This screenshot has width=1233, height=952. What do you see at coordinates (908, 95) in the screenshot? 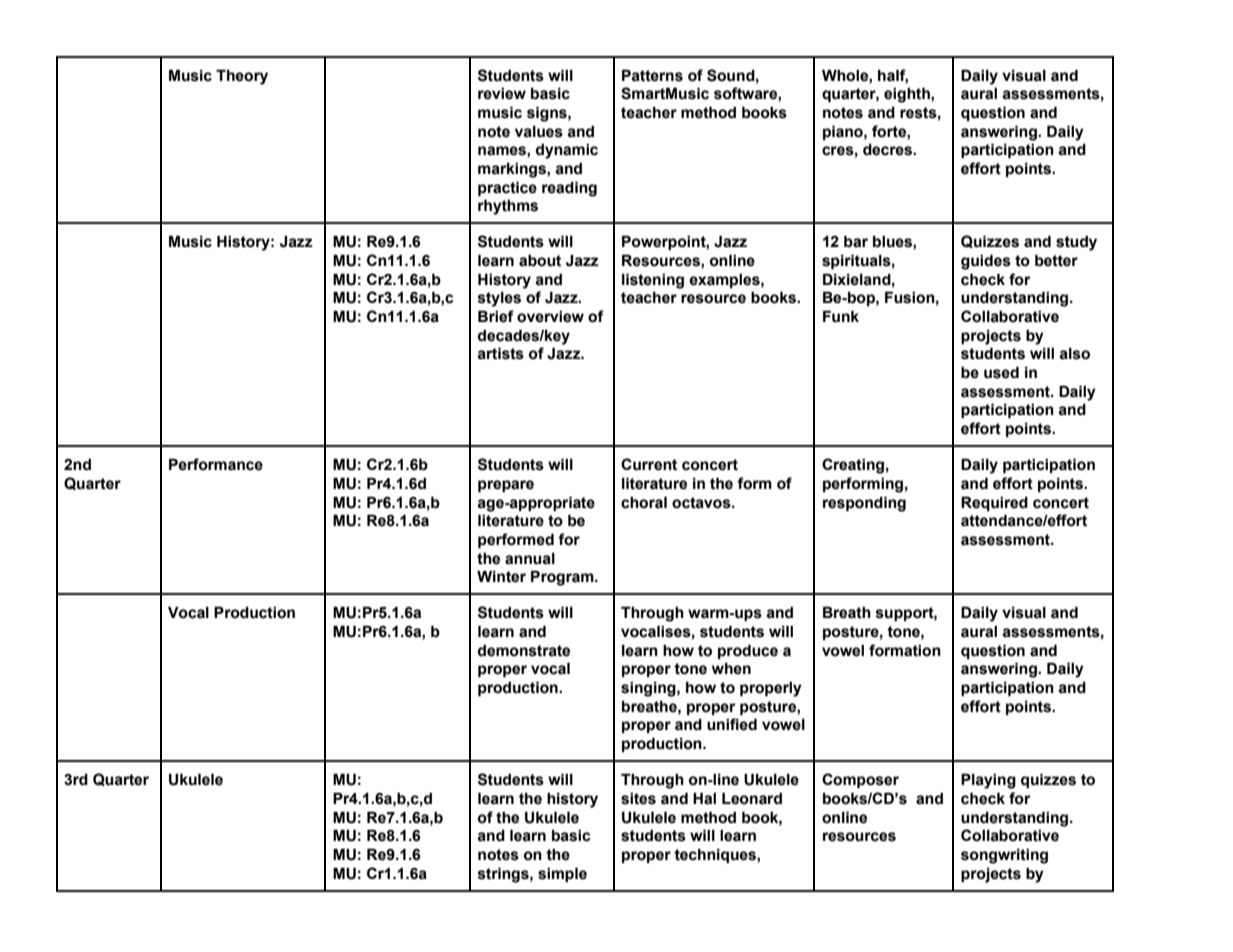
I see `eighth` at bounding box center [908, 95].
